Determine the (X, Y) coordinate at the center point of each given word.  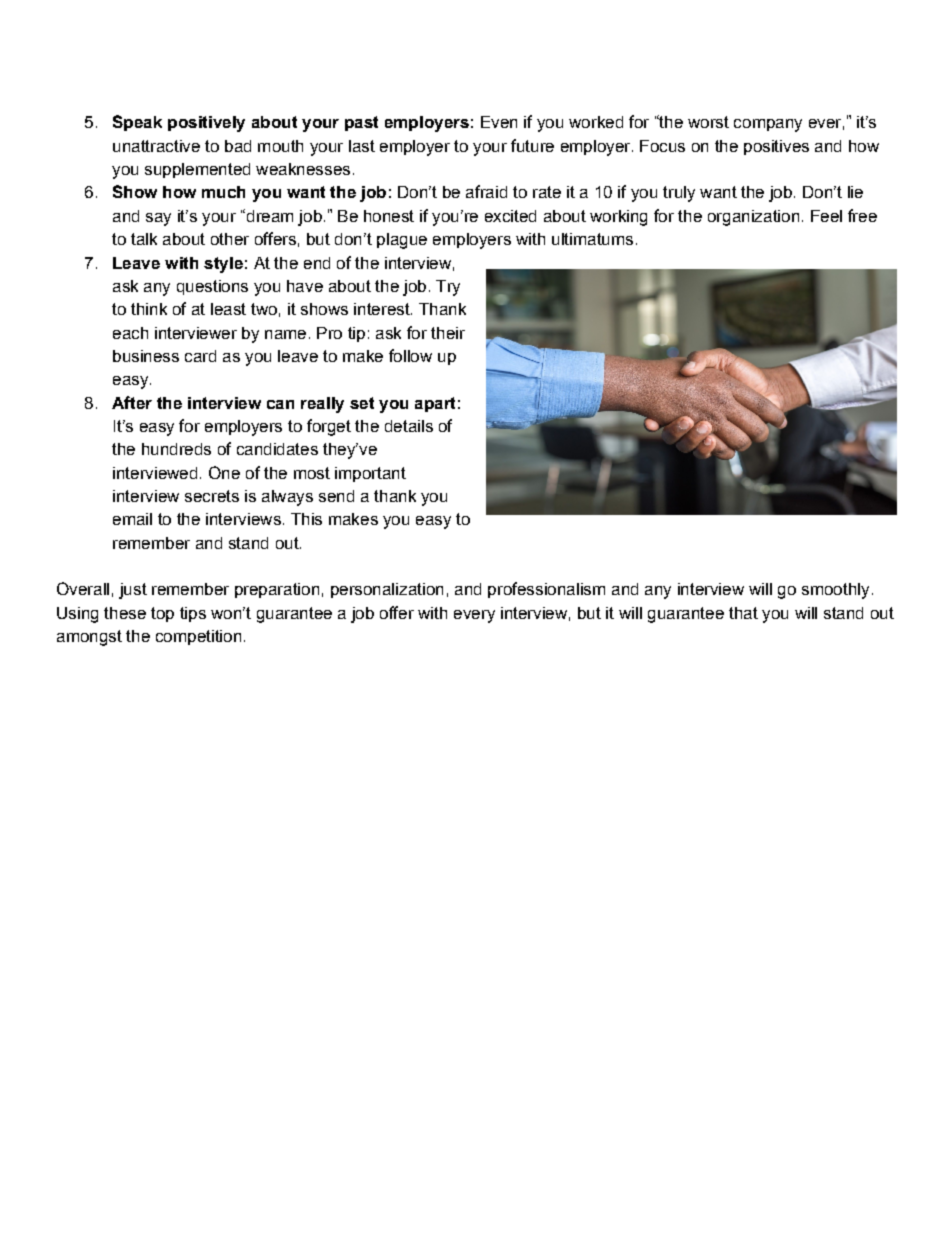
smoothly (835, 591)
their (448, 333)
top (162, 614)
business (146, 356)
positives (776, 147)
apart (435, 404)
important (370, 474)
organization (753, 218)
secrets (212, 496)
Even (499, 122)
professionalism (546, 590)
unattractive (156, 146)
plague (402, 241)
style (223, 265)
